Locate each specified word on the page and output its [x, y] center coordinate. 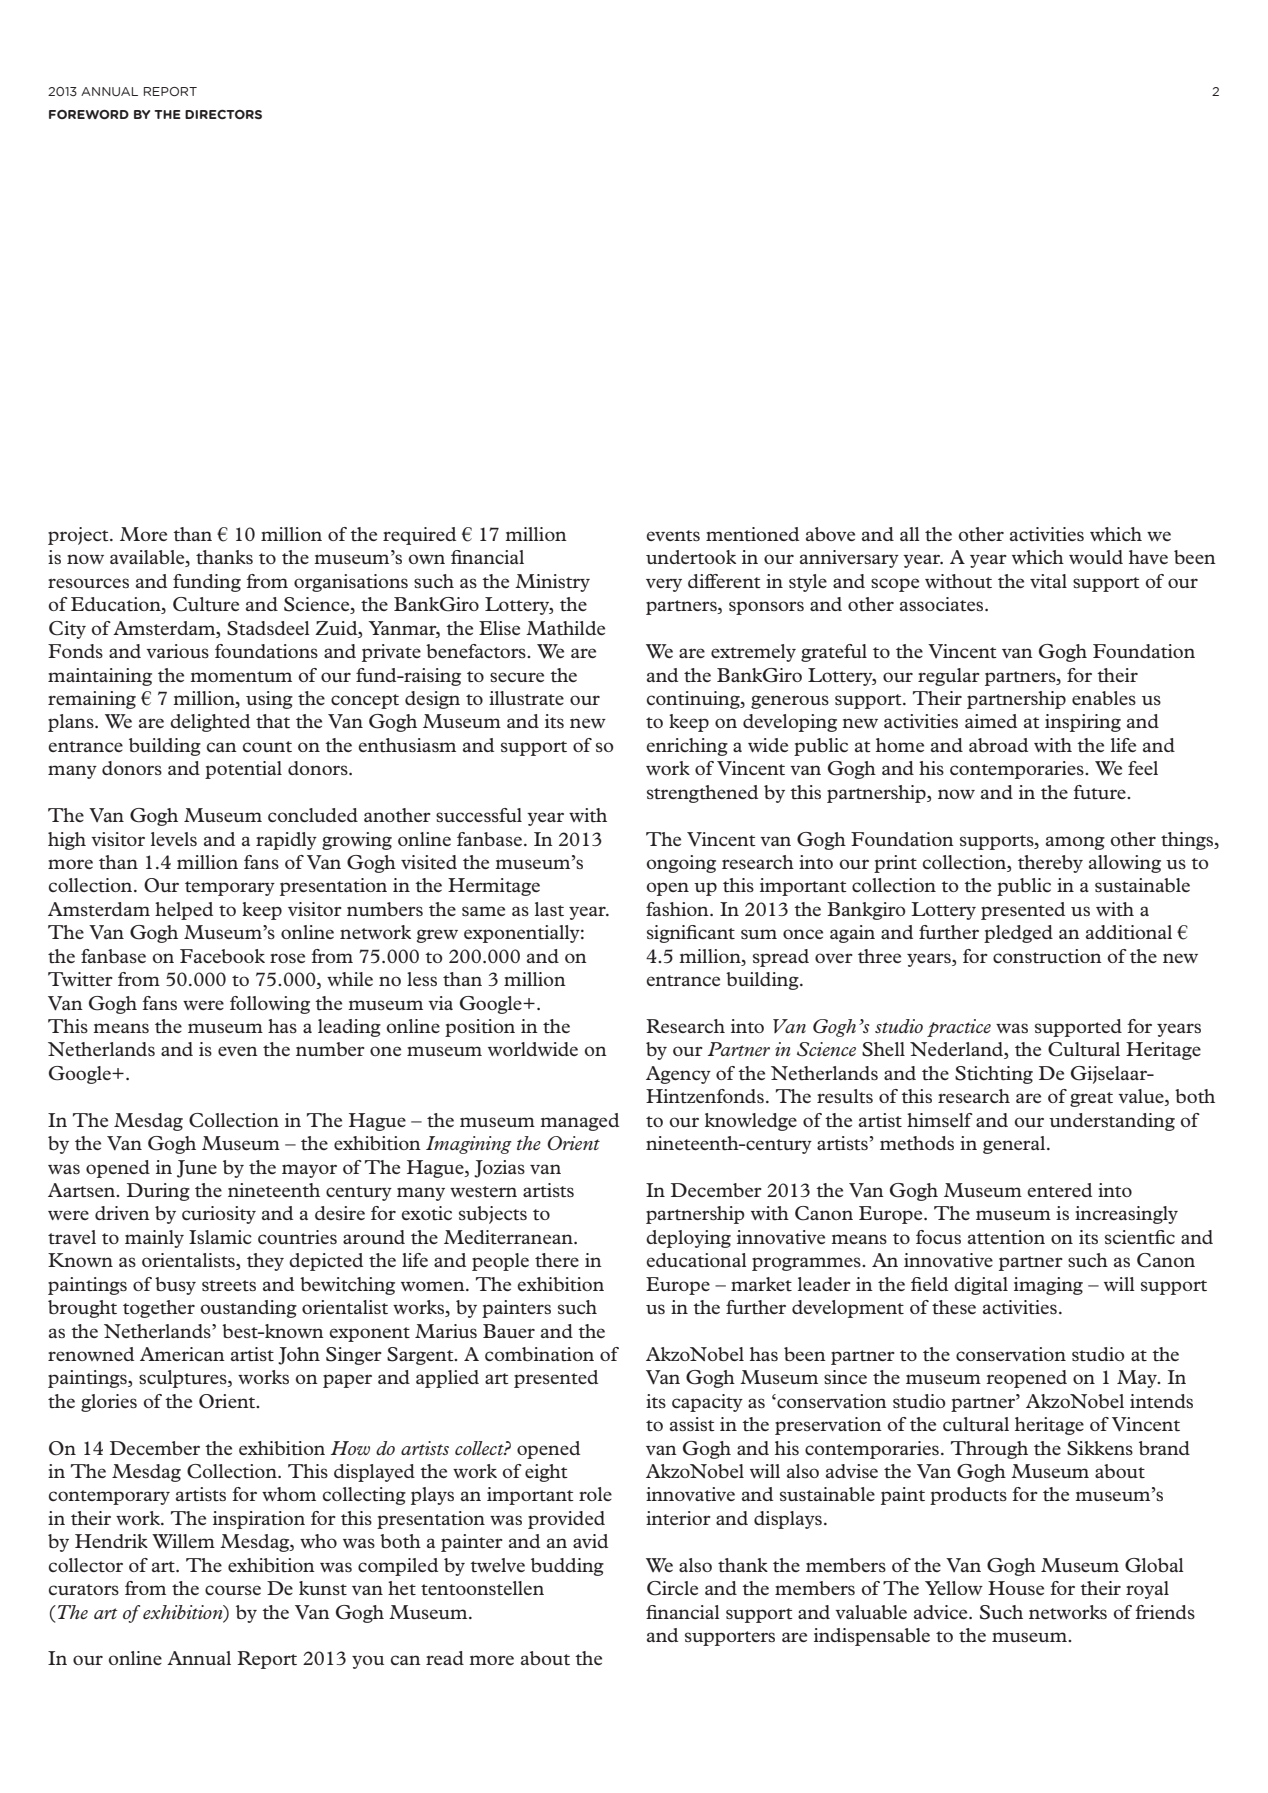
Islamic [220, 1237]
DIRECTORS [223, 114]
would [1096, 557]
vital [1048, 581]
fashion [678, 909]
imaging [1048, 1286]
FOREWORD [89, 114]
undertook [691, 557]
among [1075, 843]
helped [184, 911]
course [233, 1590]
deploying [688, 1239]
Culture [206, 604]
